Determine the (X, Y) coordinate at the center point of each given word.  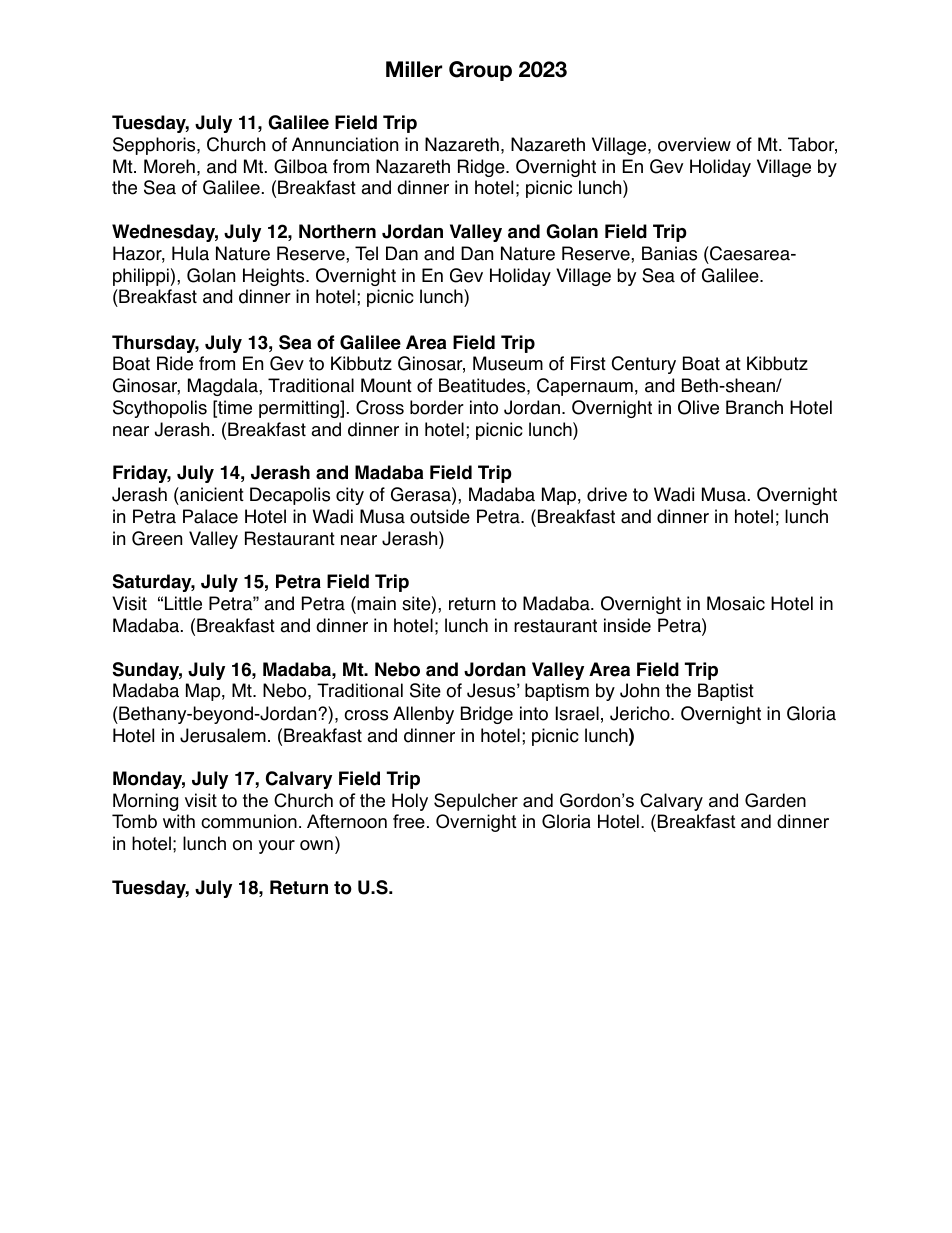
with (179, 821)
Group (480, 71)
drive (607, 494)
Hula (190, 253)
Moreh (169, 166)
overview (694, 144)
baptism (557, 692)
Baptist (726, 692)
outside (440, 516)
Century (644, 365)
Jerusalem (223, 735)
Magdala (224, 387)
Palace (210, 516)
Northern (337, 231)
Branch (754, 407)
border (437, 407)
